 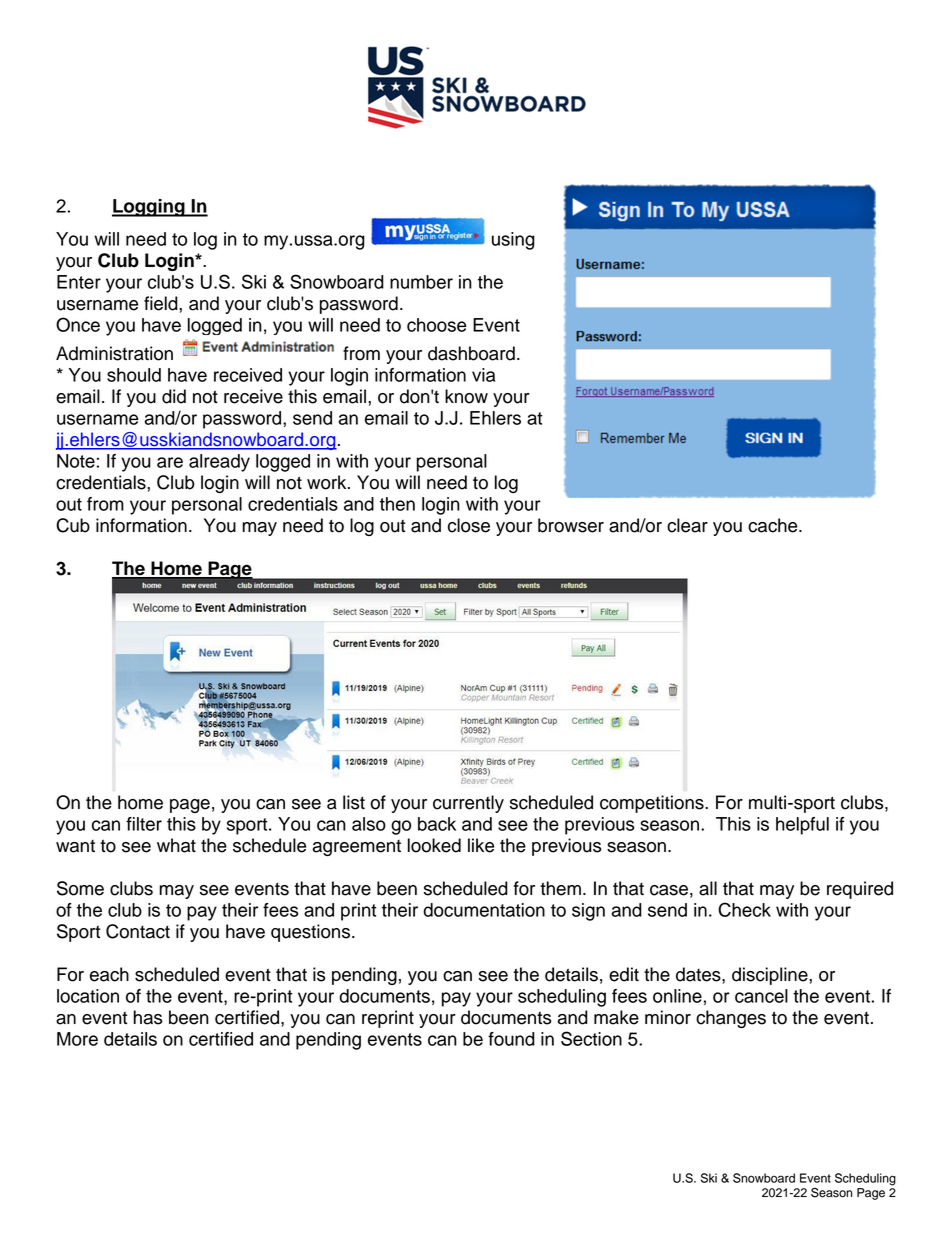 I want to click on cache, so click(x=774, y=525).
